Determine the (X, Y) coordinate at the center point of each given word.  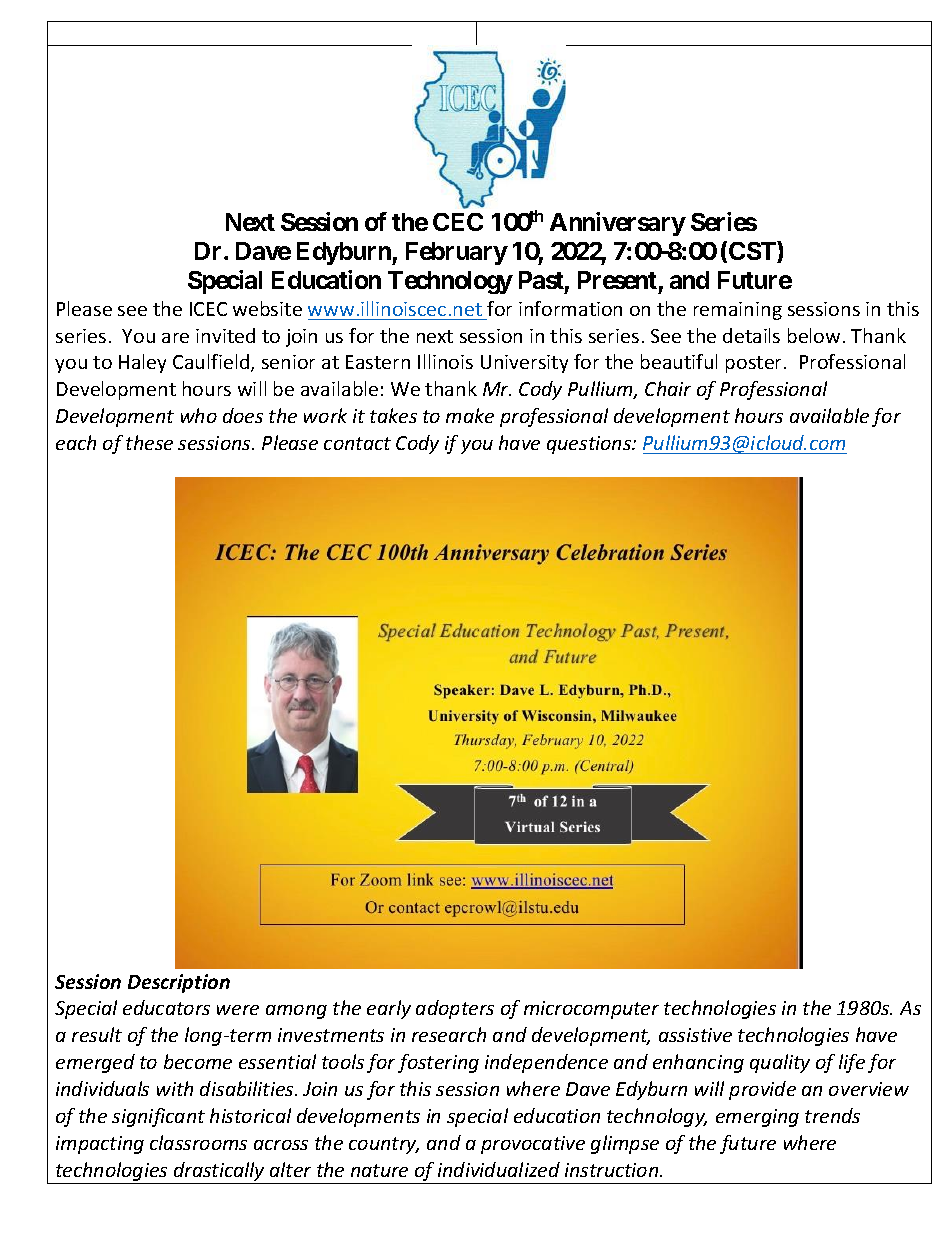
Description (179, 983)
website (267, 308)
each (76, 442)
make (470, 415)
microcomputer (591, 1010)
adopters (455, 1009)
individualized (499, 1169)
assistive (695, 1035)
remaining (738, 311)
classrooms (198, 1142)
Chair (668, 388)
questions (590, 445)
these (149, 442)
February (457, 253)
